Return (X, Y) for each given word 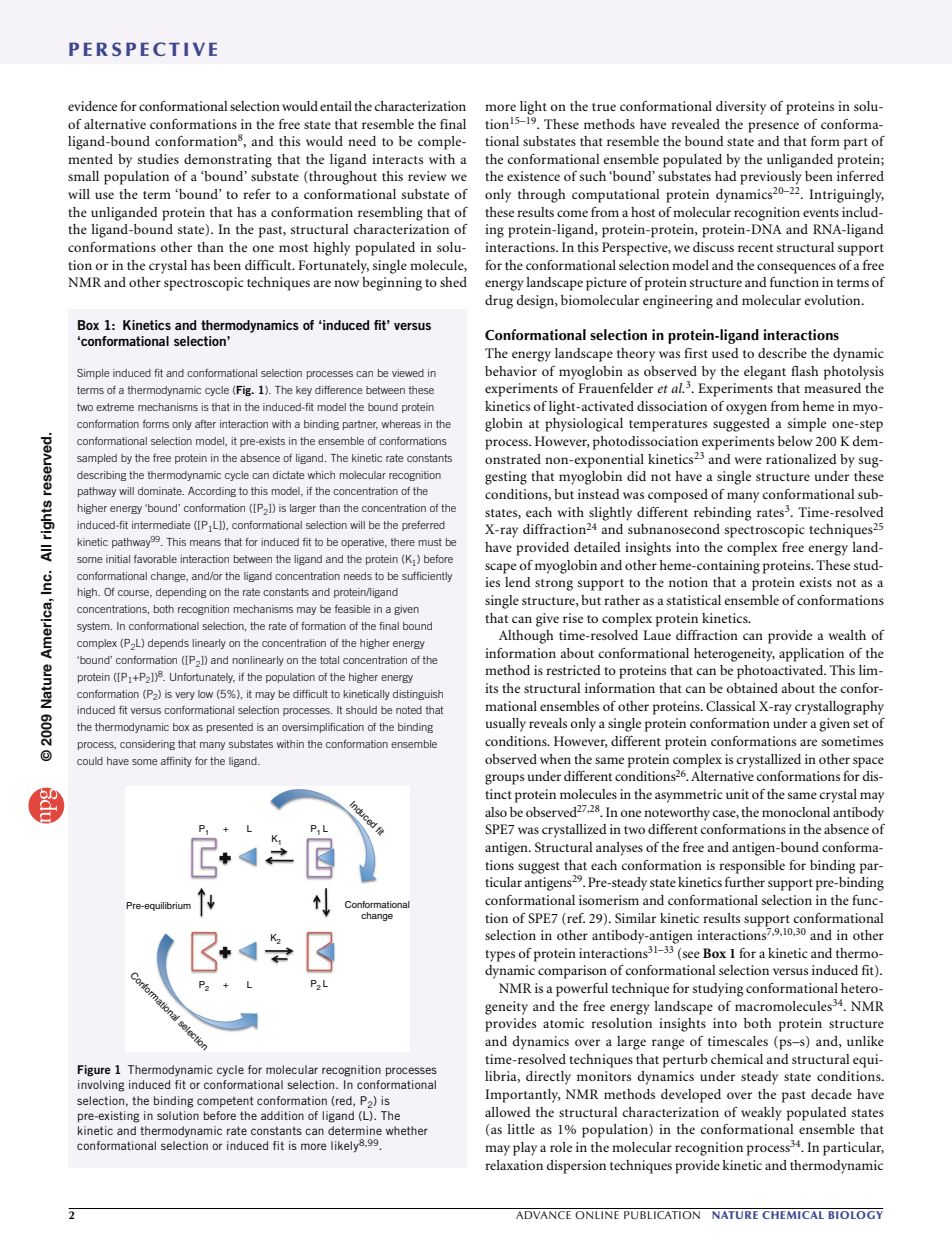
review (427, 176)
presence (773, 127)
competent (225, 1102)
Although (526, 637)
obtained (752, 688)
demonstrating (228, 161)
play (525, 1149)
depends (168, 644)
